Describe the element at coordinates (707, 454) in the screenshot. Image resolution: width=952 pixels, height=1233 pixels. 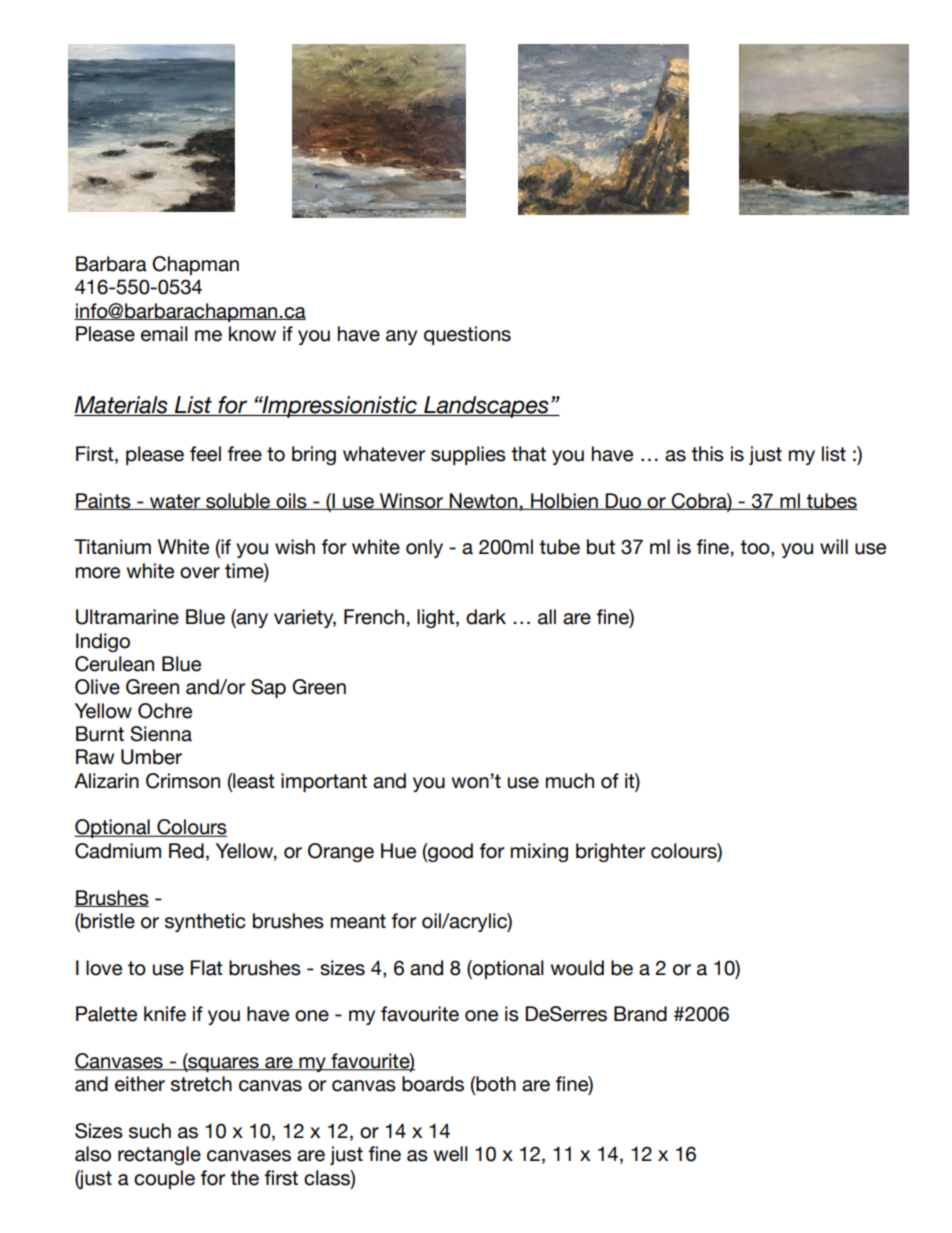
I see `this` at that location.
